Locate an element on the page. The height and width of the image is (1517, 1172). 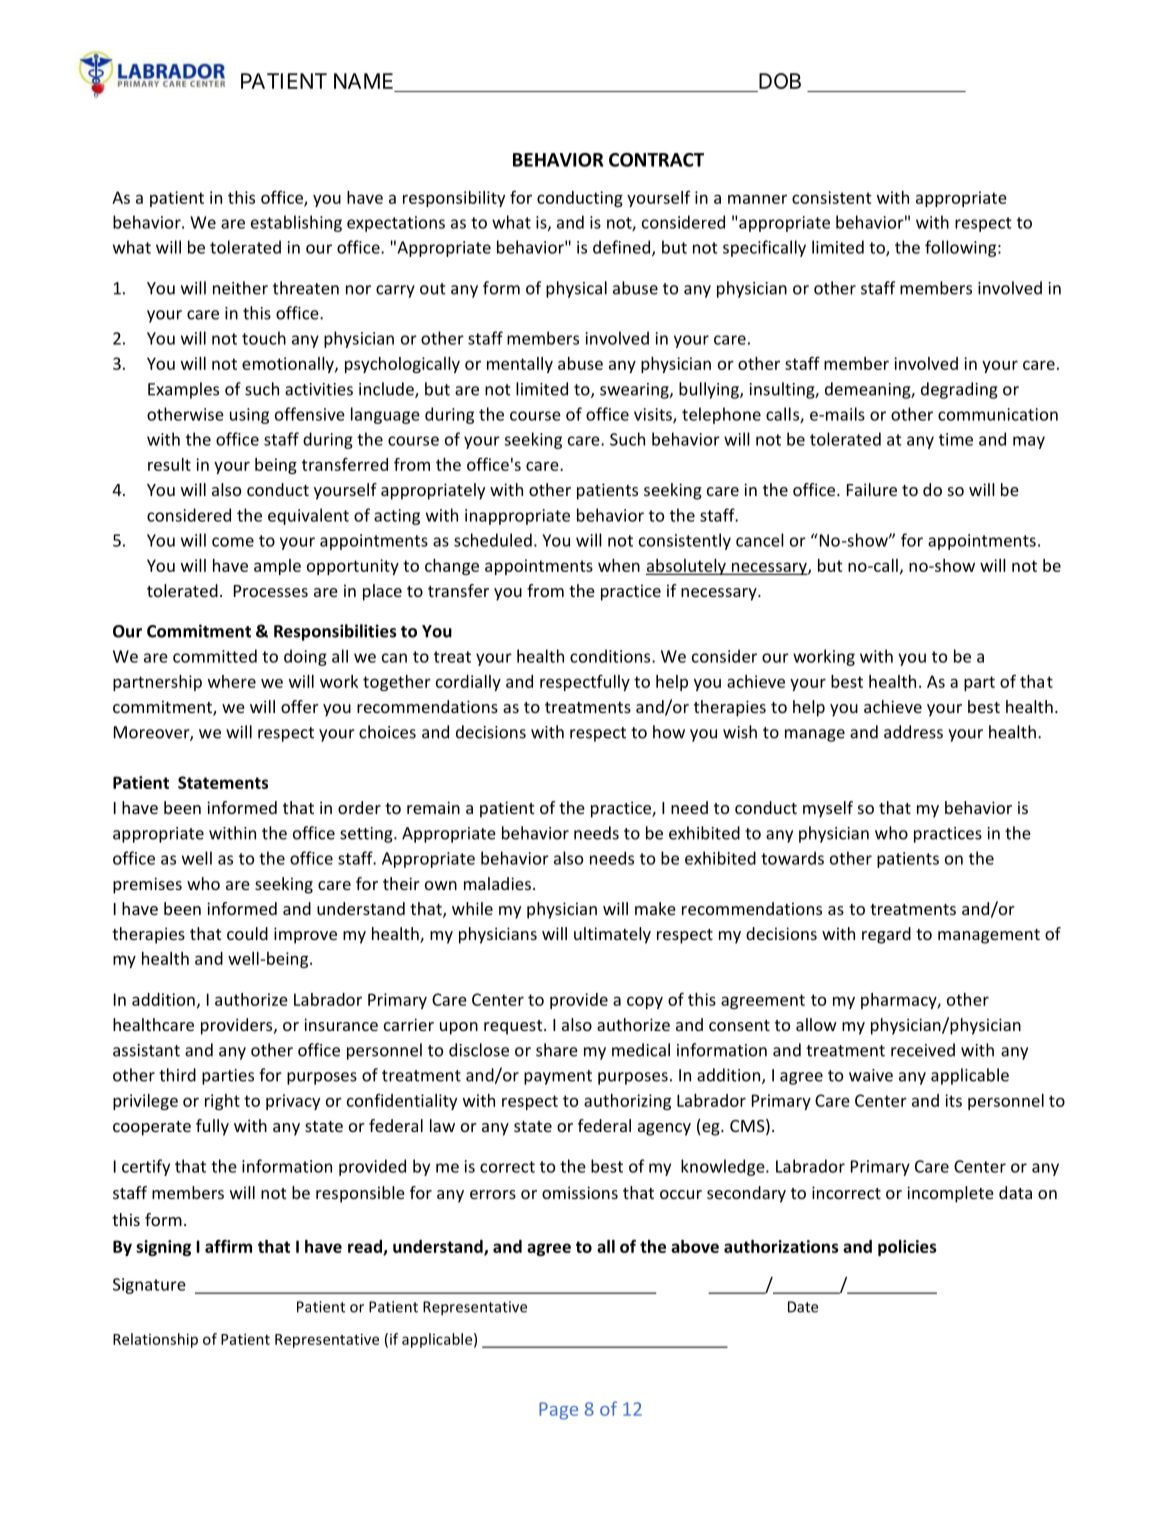
Failure is located at coordinates (872, 489).
